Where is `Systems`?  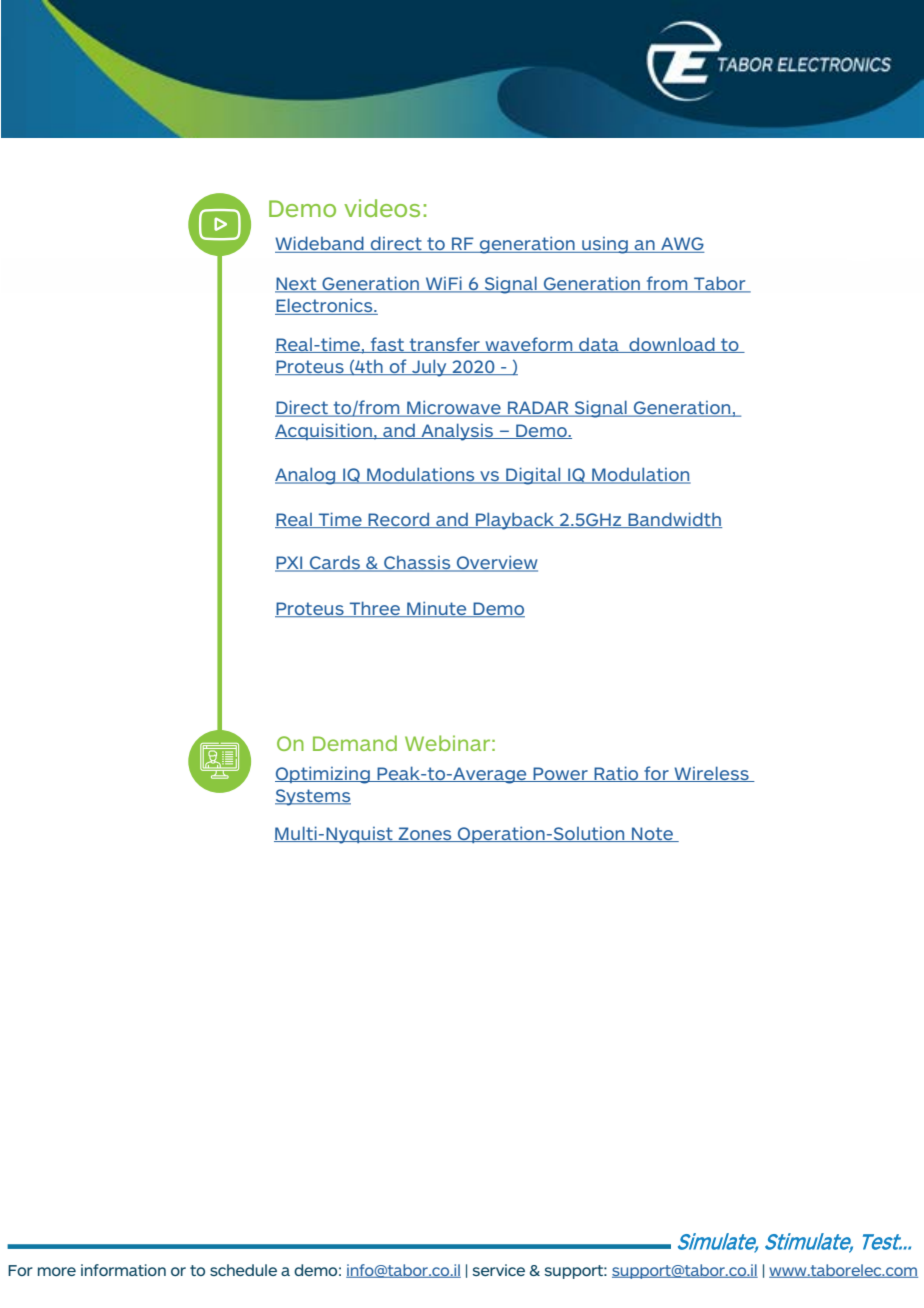 Systems is located at coordinates (313, 797).
